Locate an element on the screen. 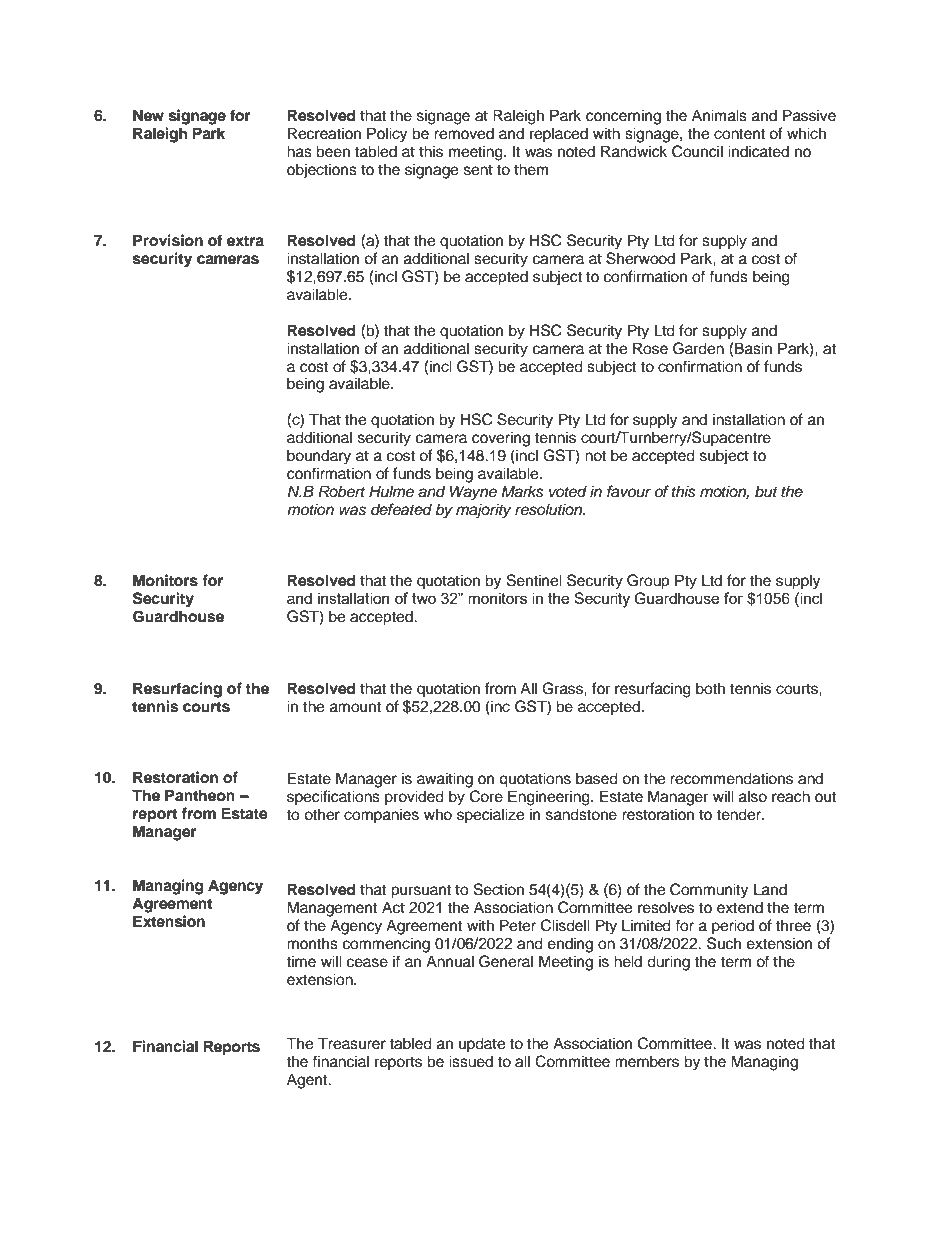  but is located at coordinates (766, 491).
